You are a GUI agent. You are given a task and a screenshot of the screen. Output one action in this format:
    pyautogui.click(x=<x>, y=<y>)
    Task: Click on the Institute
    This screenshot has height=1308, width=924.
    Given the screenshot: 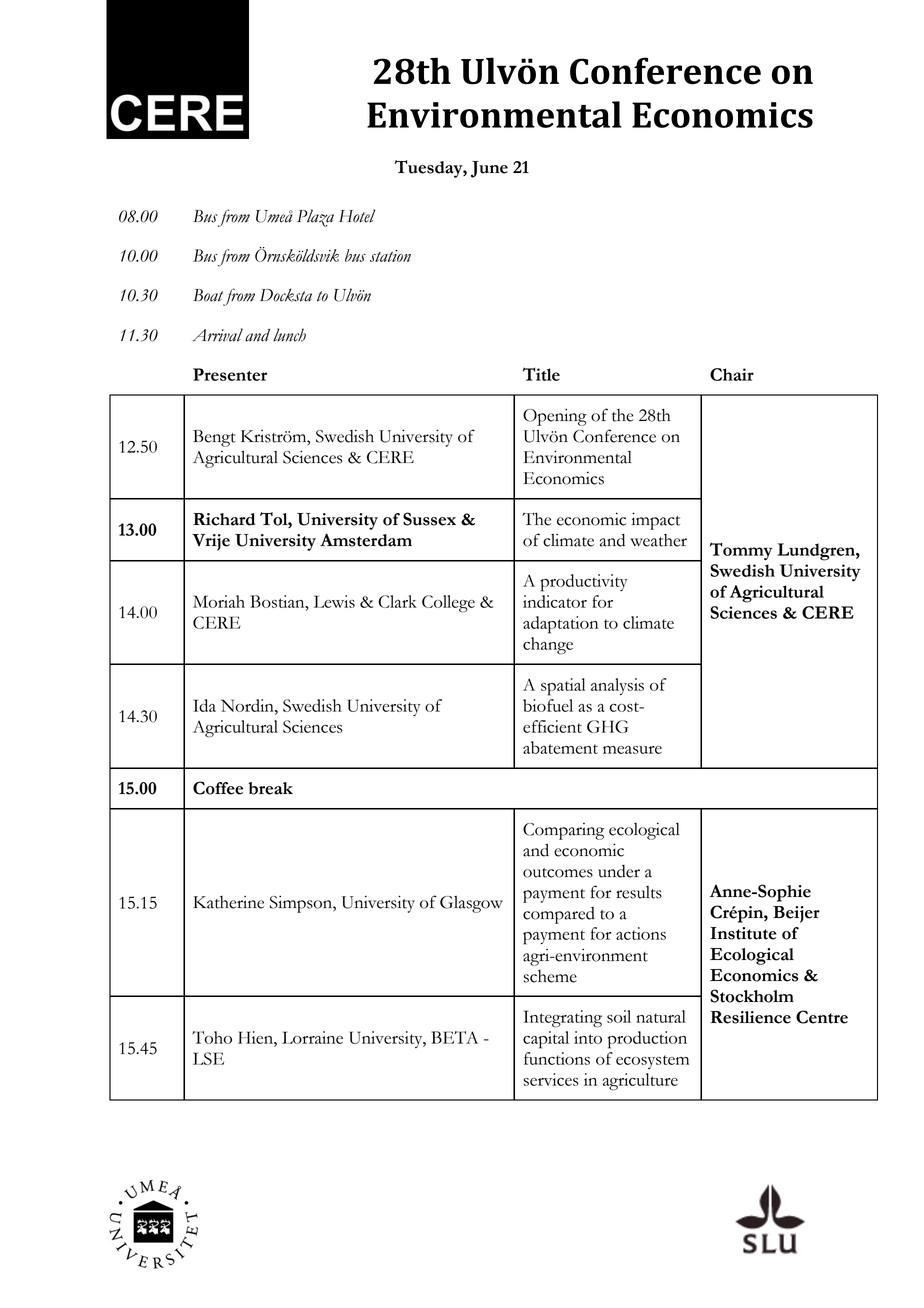 What is the action you would take?
    pyautogui.click(x=743, y=933)
